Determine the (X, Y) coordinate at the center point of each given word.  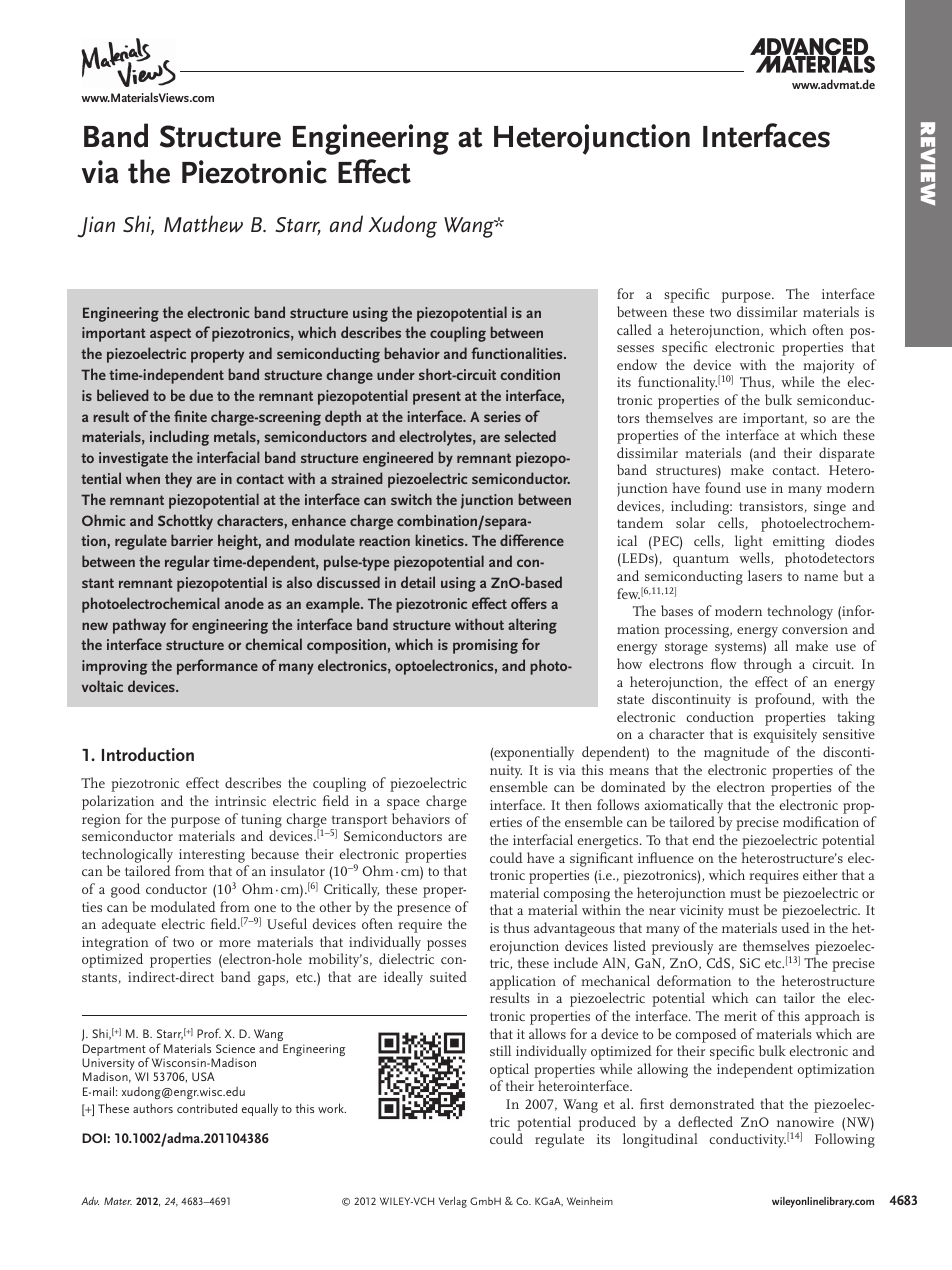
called (634, 329)
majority (828, 367)
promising (485, 646)
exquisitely (785, 735)
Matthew (203, 224)
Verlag (453, 1202)
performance (217, 667)
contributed (207, 1108)
